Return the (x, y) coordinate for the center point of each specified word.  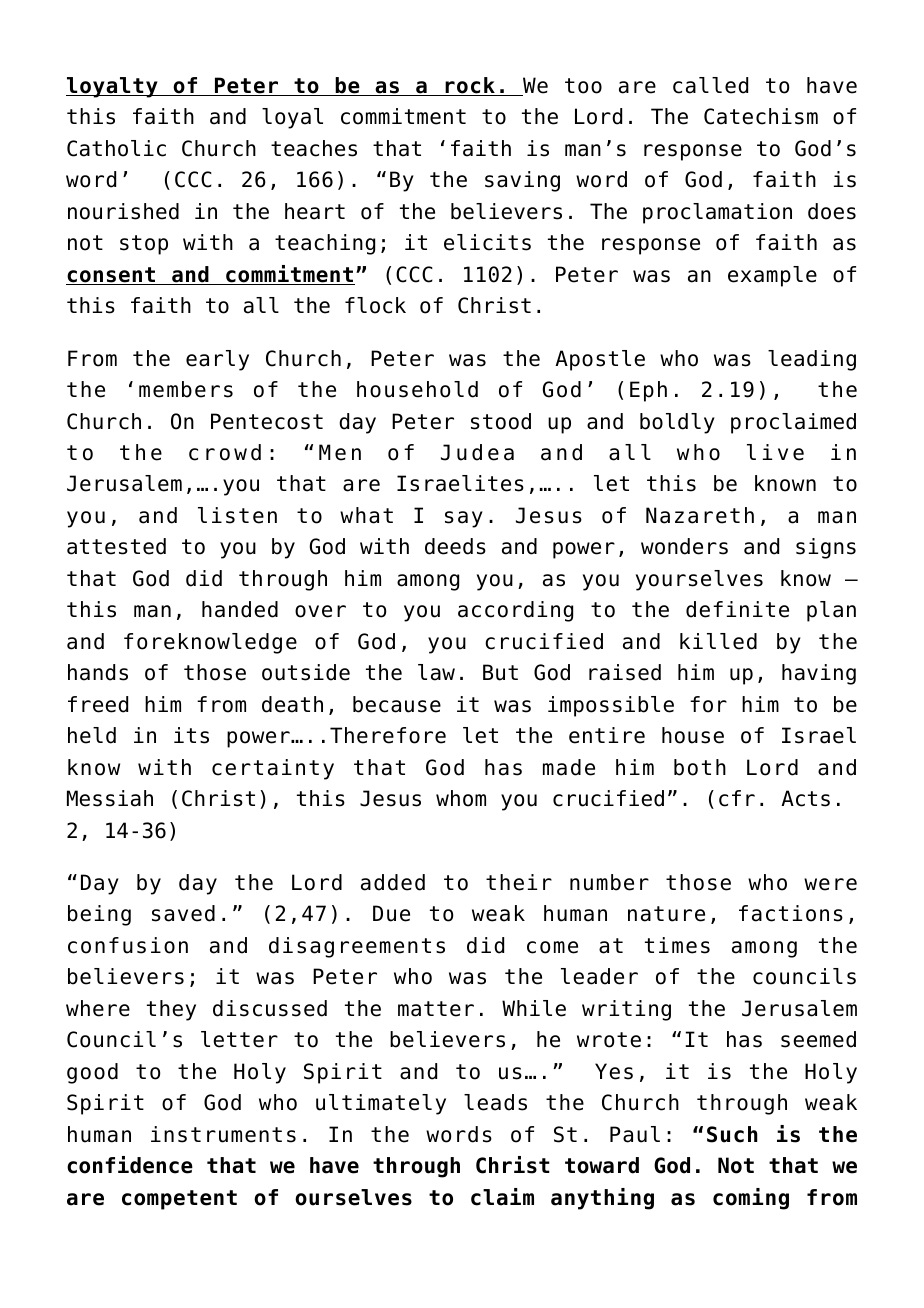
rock (470, 86)
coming (751, 1199)
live (775, 452)
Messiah (110, 798)
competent (179, 1200)
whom (461, 798)
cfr (737, 798)
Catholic (116, 148)
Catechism (761, 116)
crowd (225, 452)
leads (495, 1102)
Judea (477, 452)
